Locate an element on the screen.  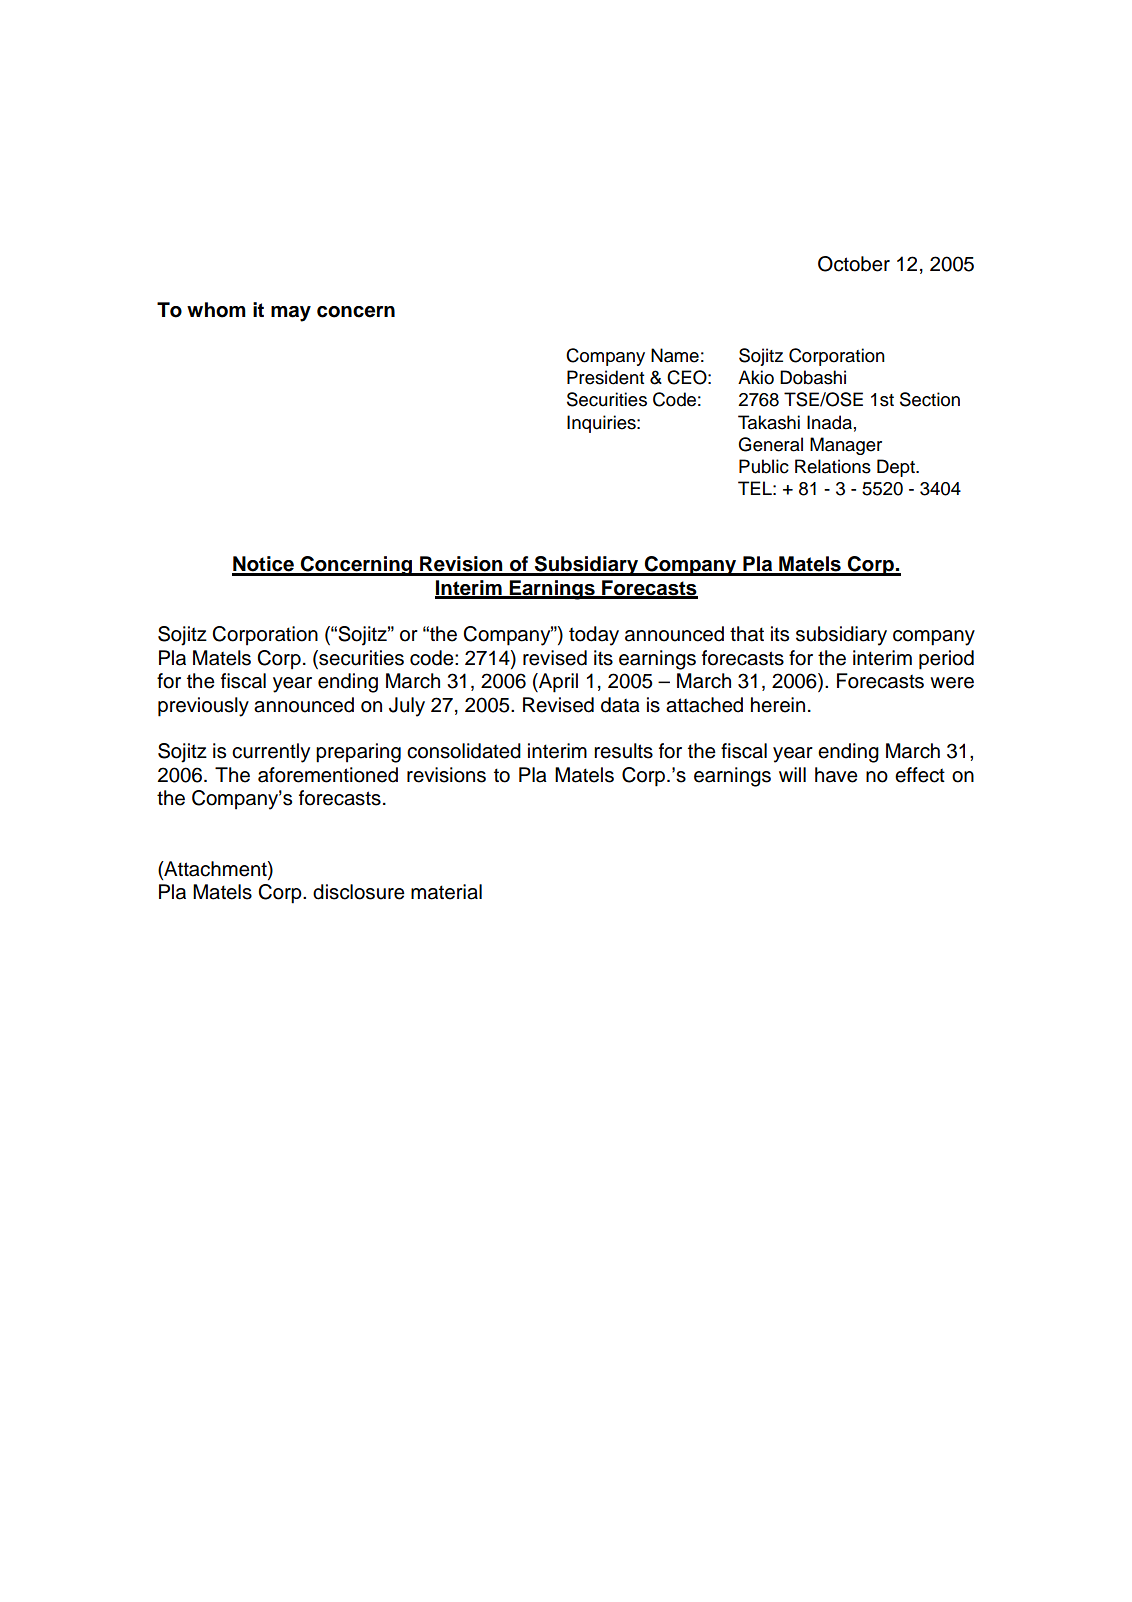
disclosure is located at coordinates (359, 892).
